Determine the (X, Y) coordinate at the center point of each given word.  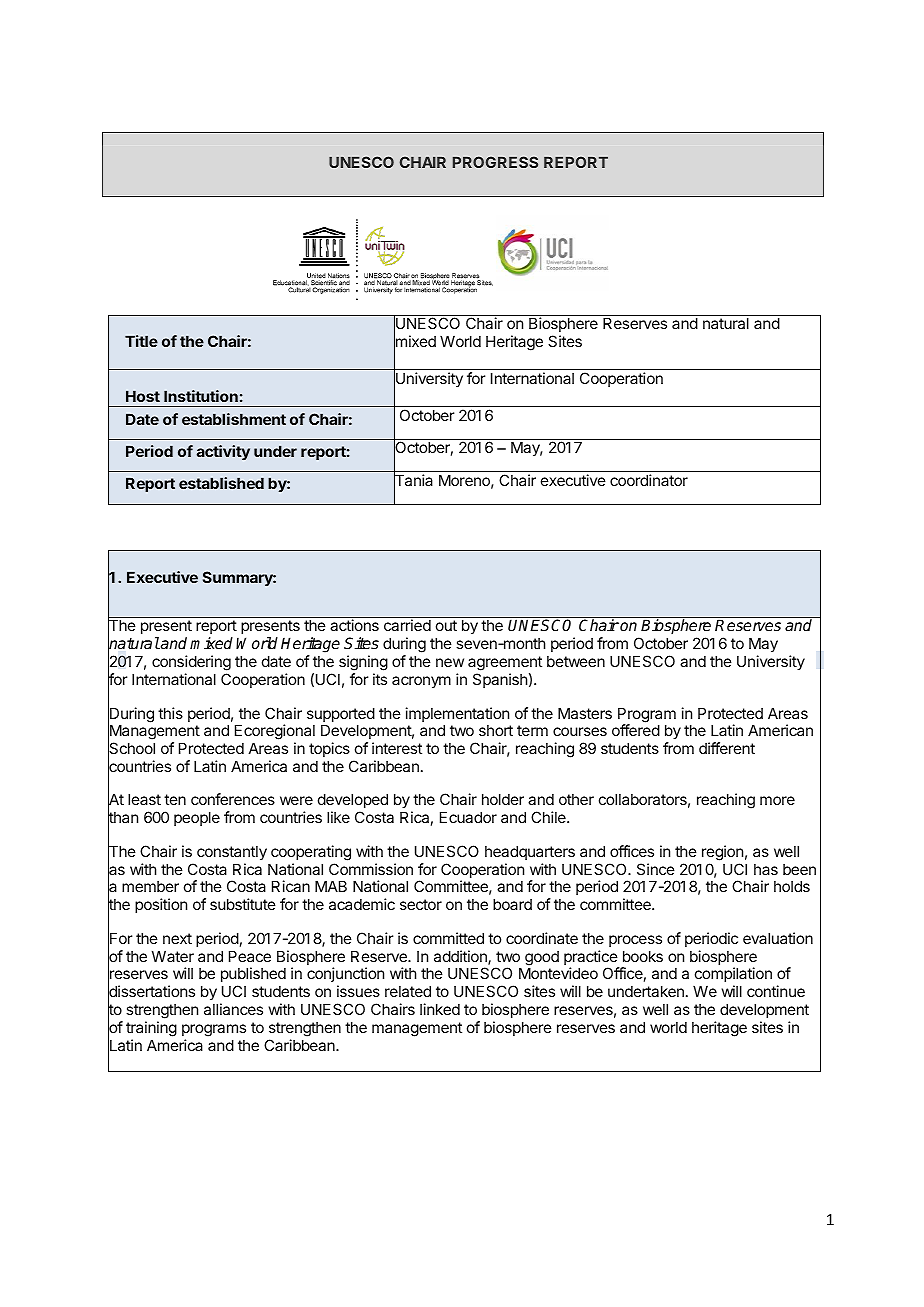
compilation (733, 976)
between (576, 661)
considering (191, 664)
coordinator (649, 480)
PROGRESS (495, 162)
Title (141, 341)
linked (440, 1009)
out (446, 625)
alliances (233, 1009)
